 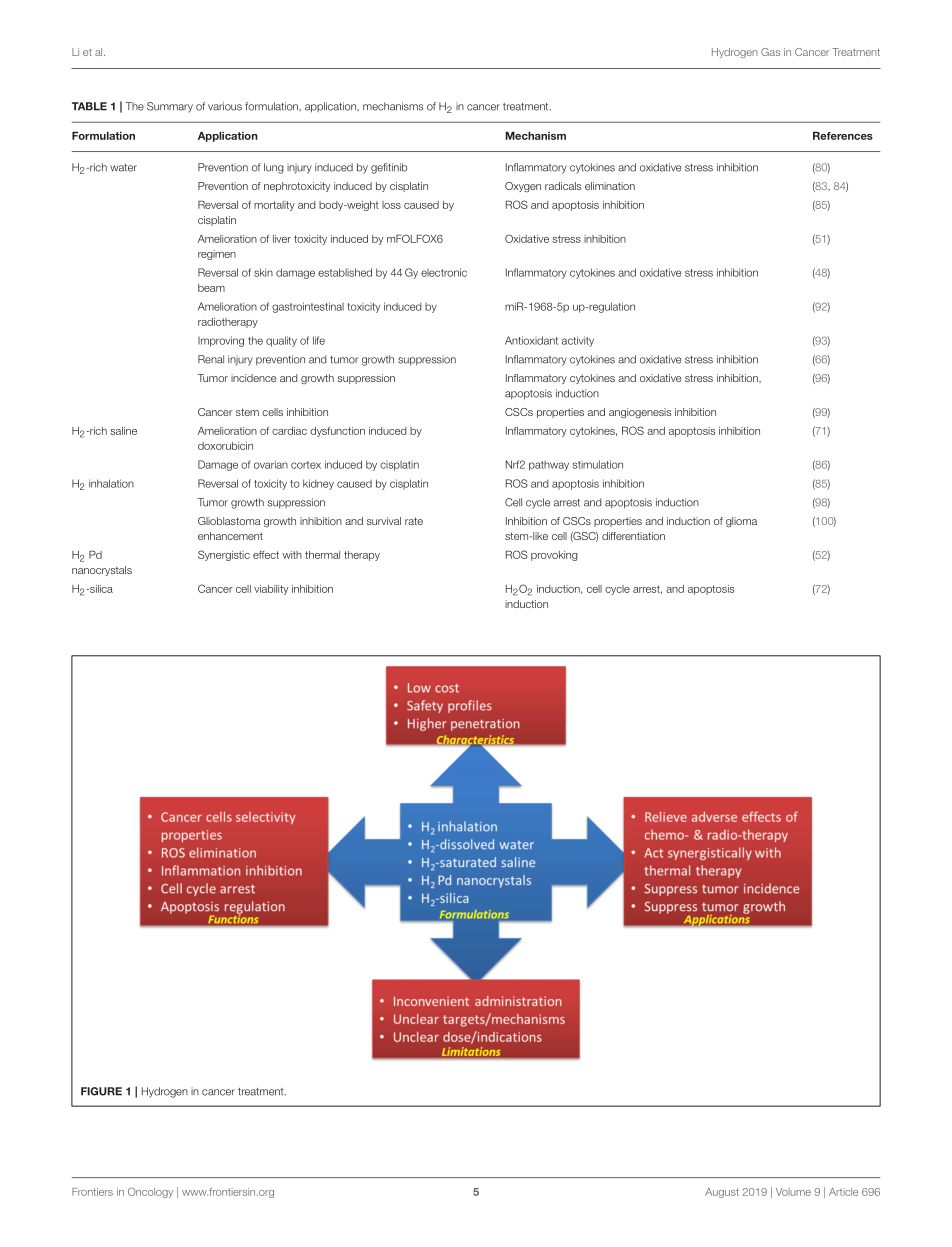 I want to click on rate, so click(x=414, y=521).
